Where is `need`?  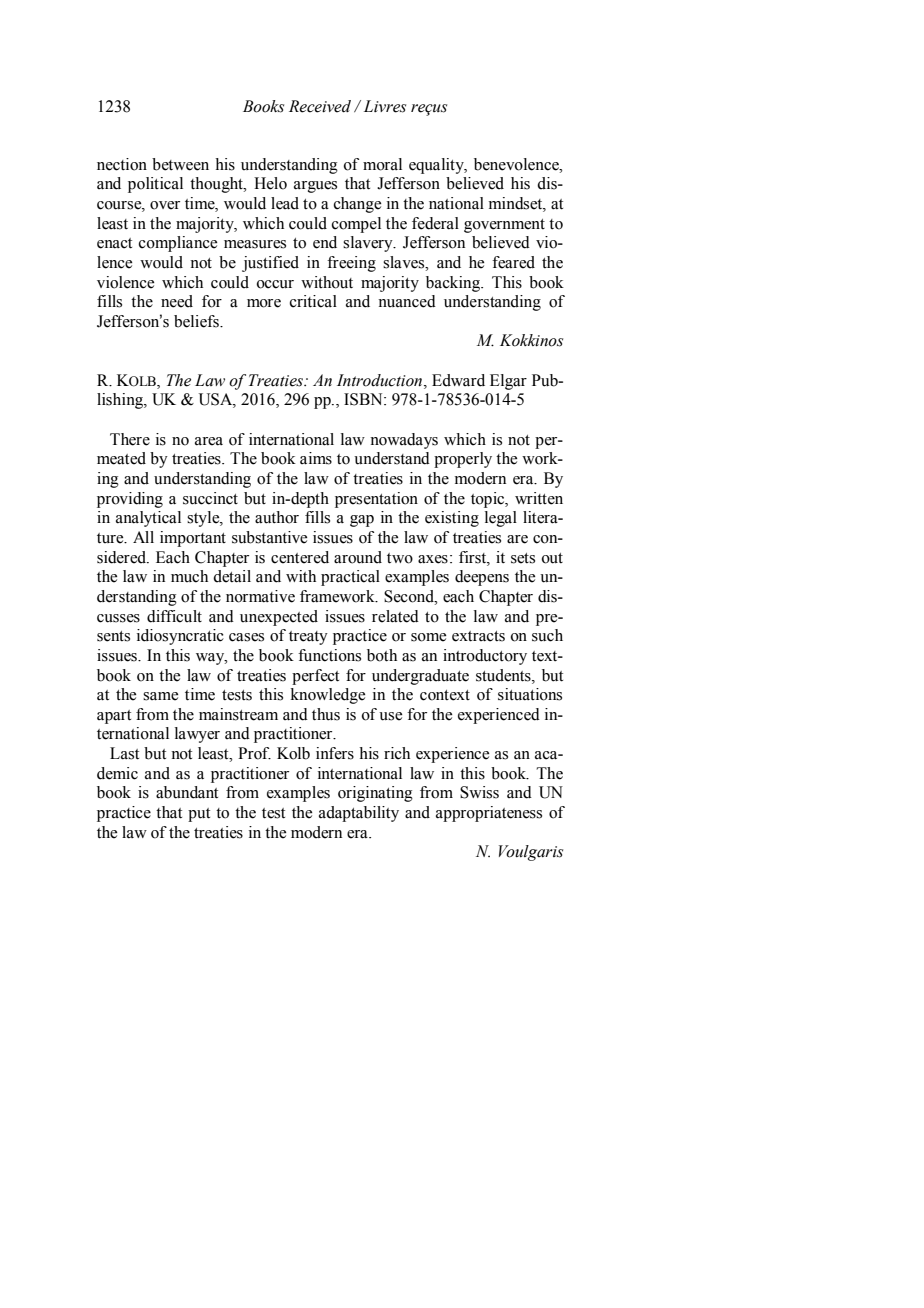 need is located at coordinates (177, 301).
